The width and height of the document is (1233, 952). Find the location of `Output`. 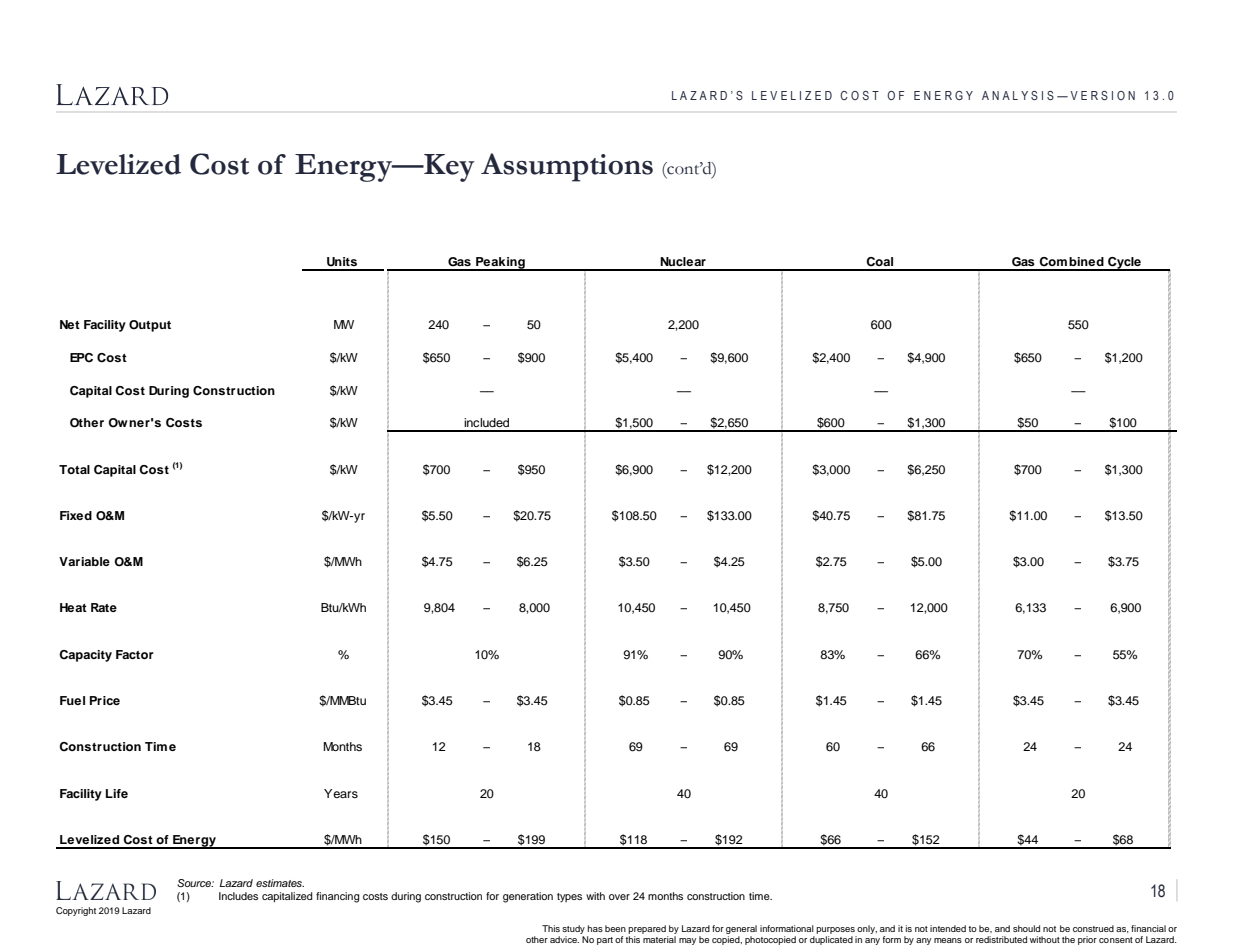

Output is located at coordinates (150, 326).
